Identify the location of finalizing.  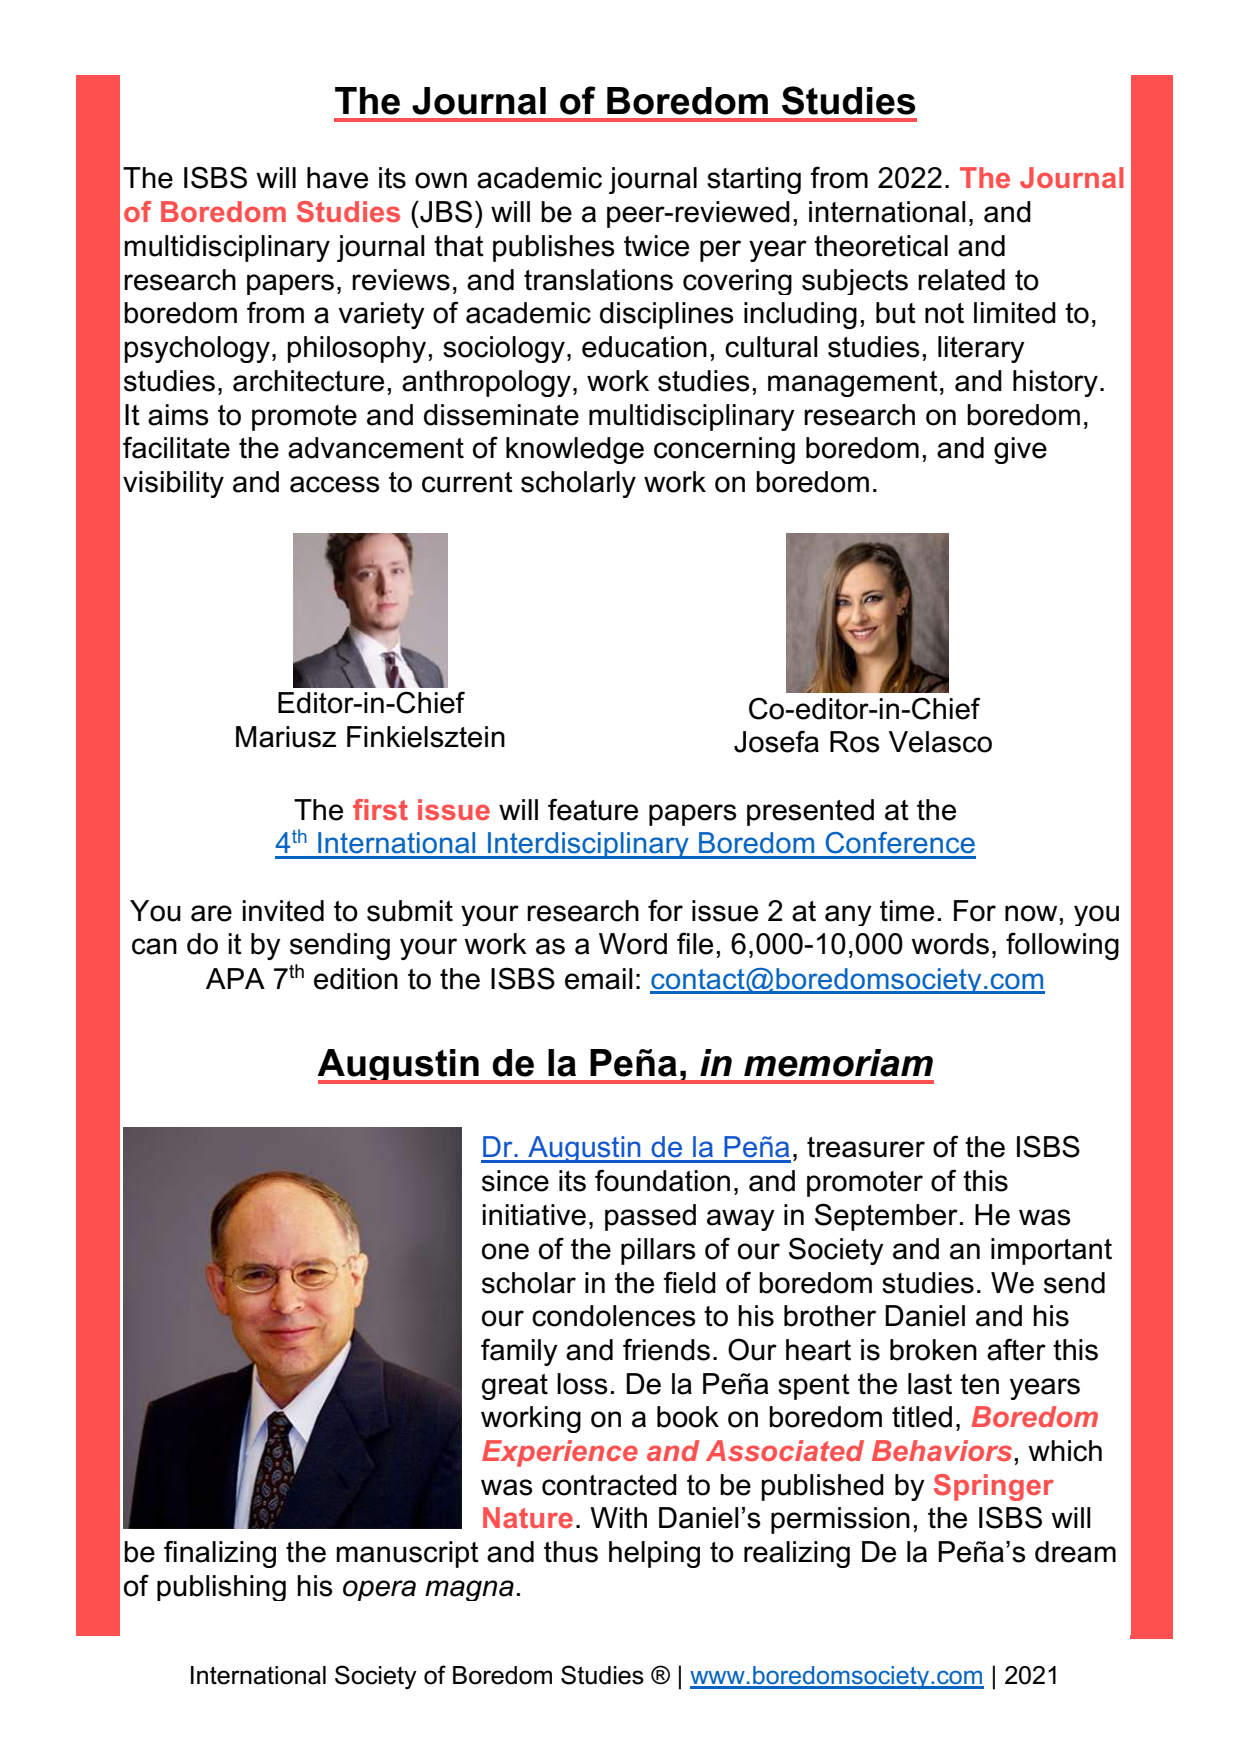
(220, 1554).
